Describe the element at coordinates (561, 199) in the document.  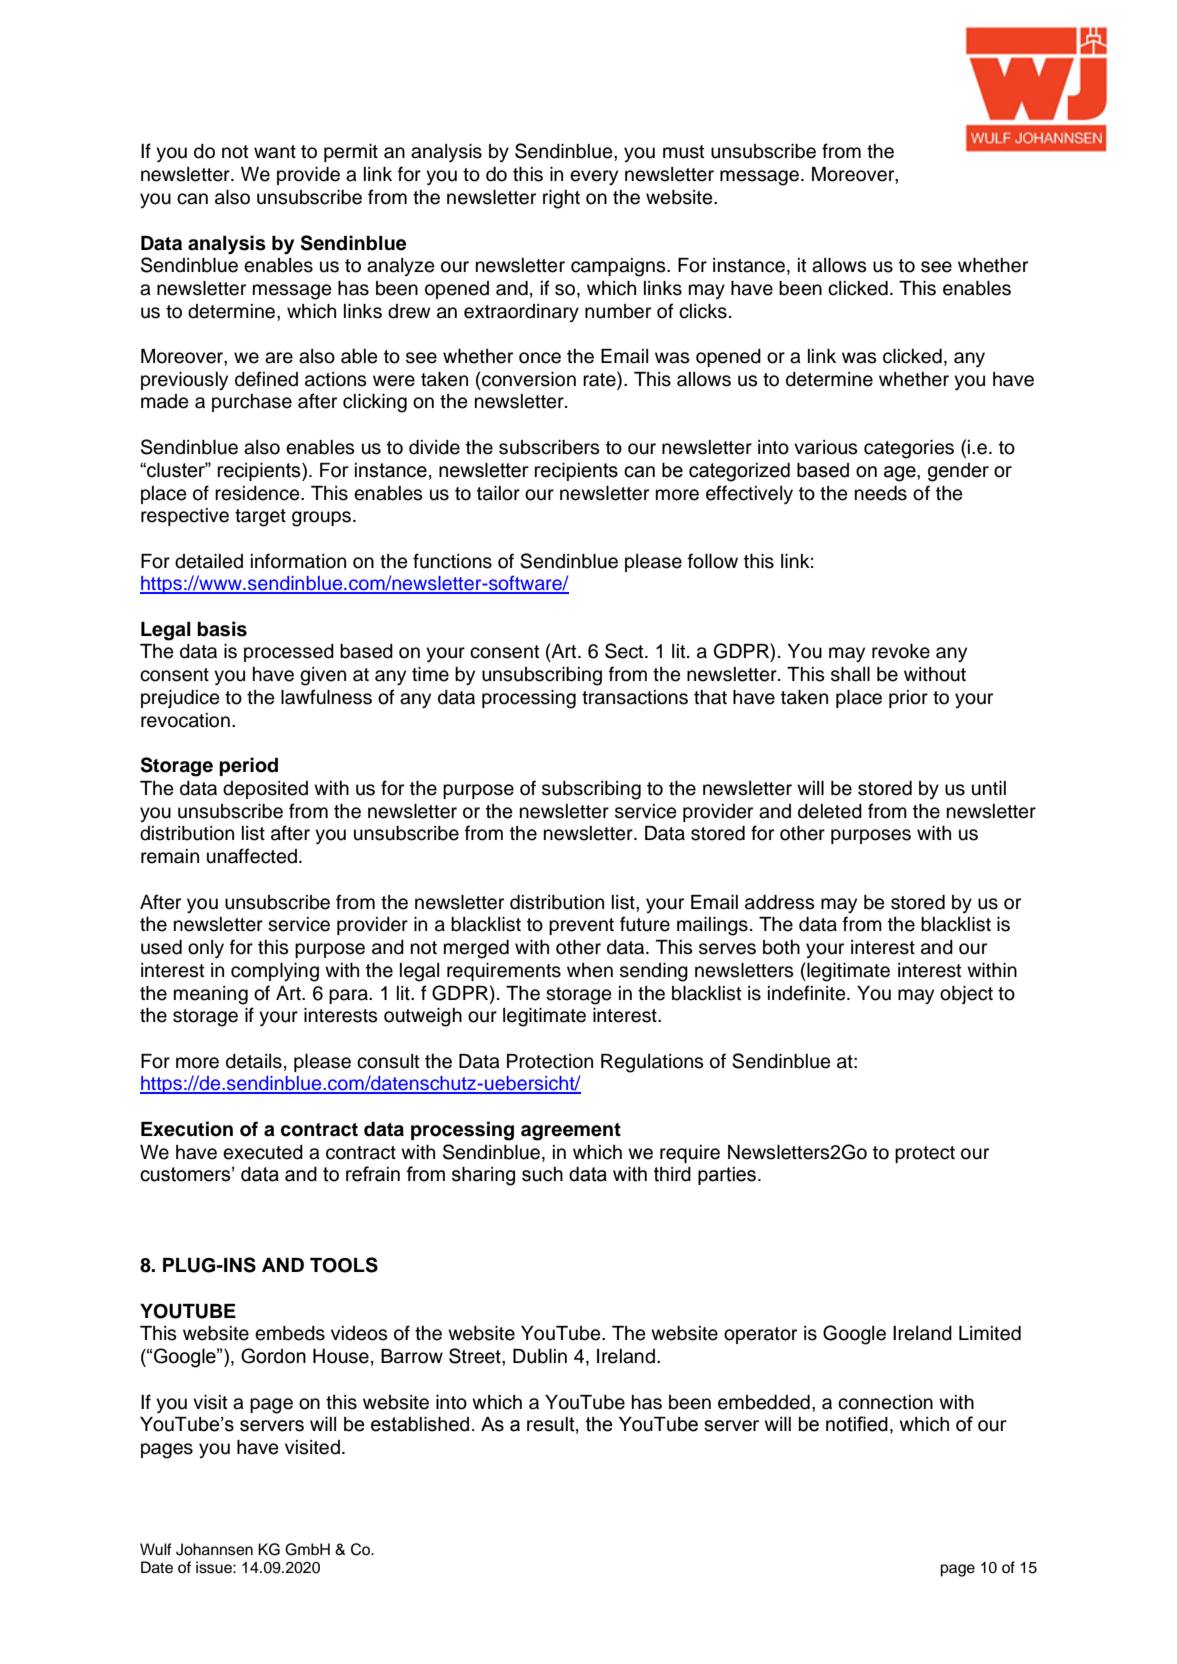
I see `right` at that location.
